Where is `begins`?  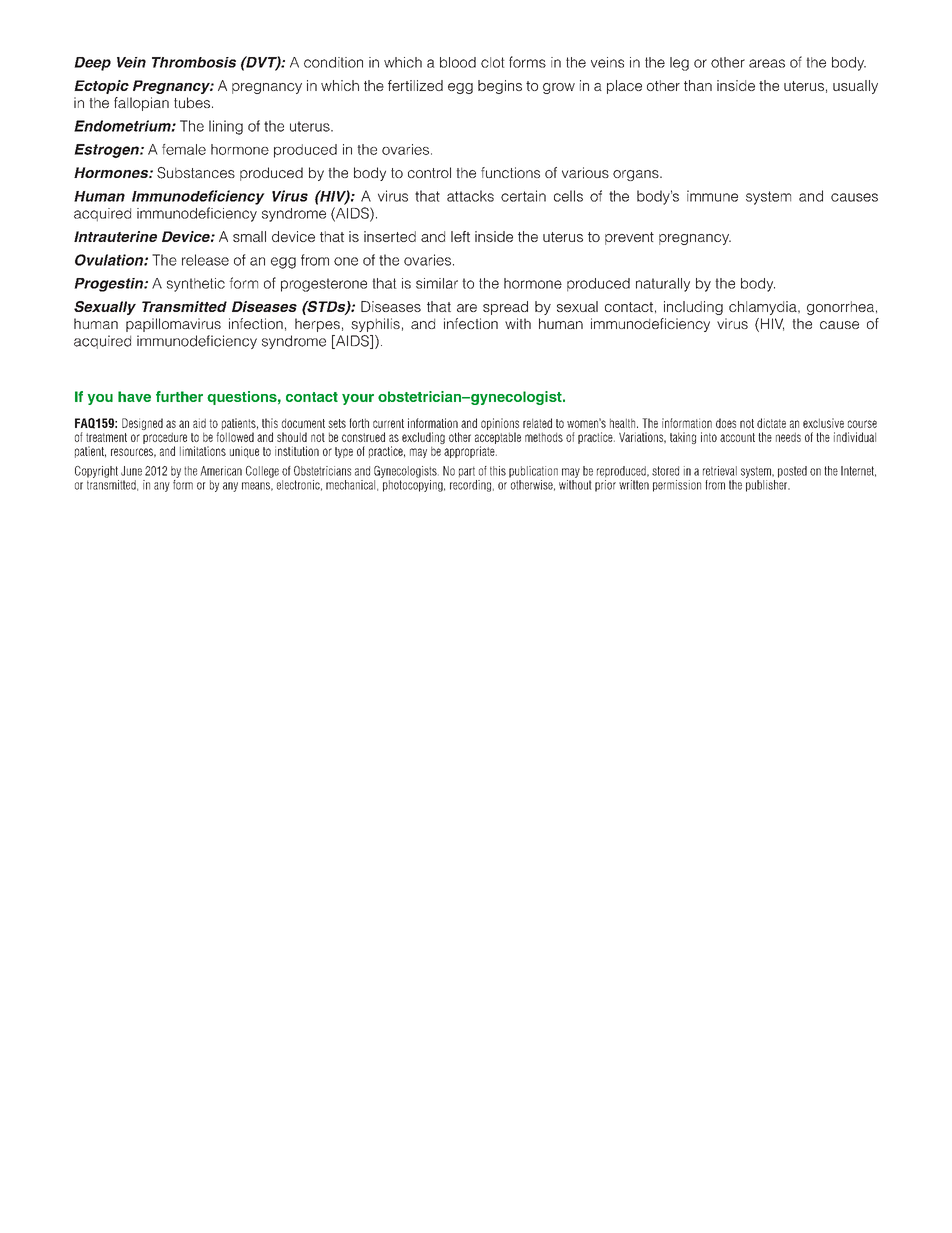
begins is located at coordinates (500, 87).
